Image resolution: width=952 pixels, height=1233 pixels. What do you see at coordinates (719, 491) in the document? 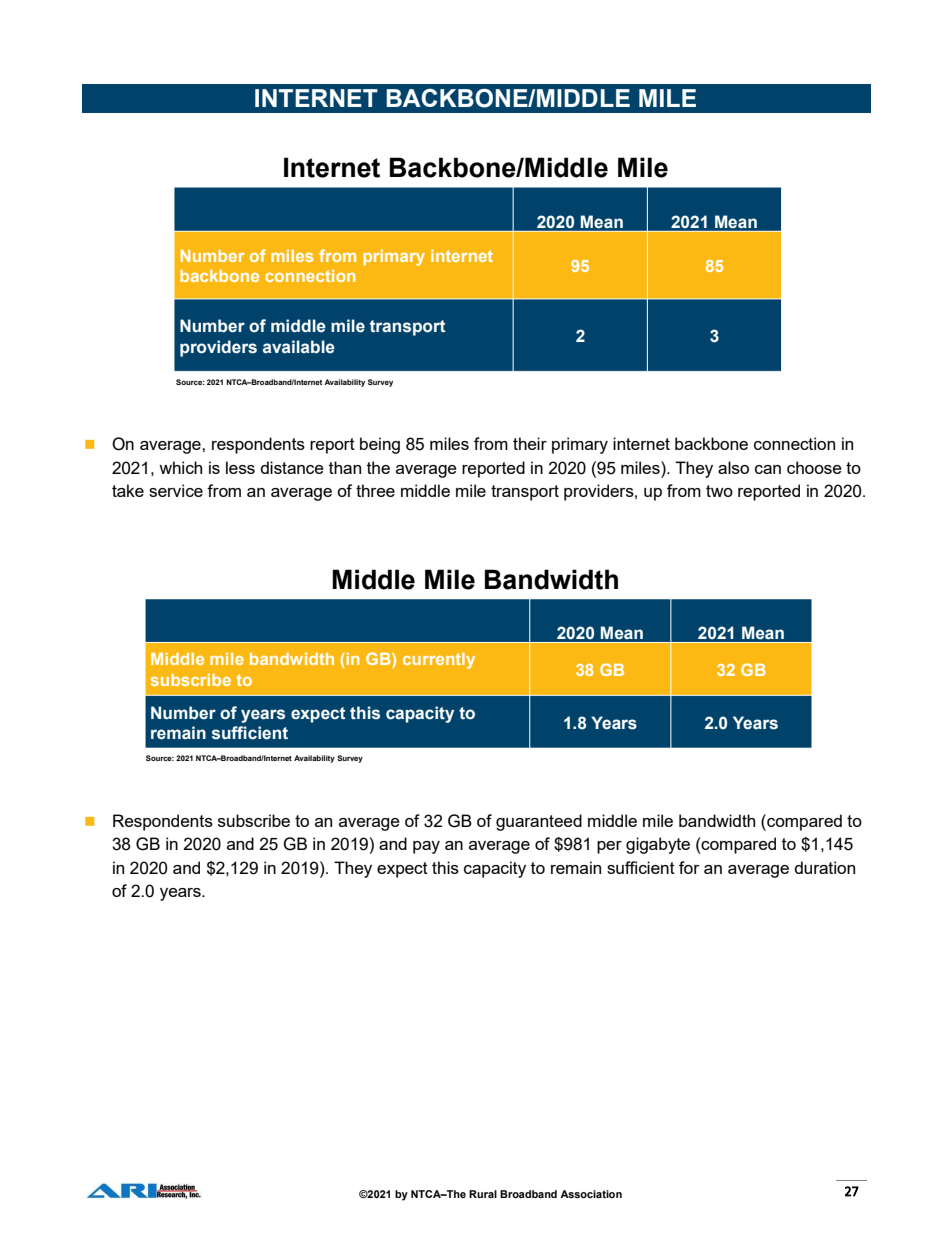
I see `two` at bounding box center [719, 491].
